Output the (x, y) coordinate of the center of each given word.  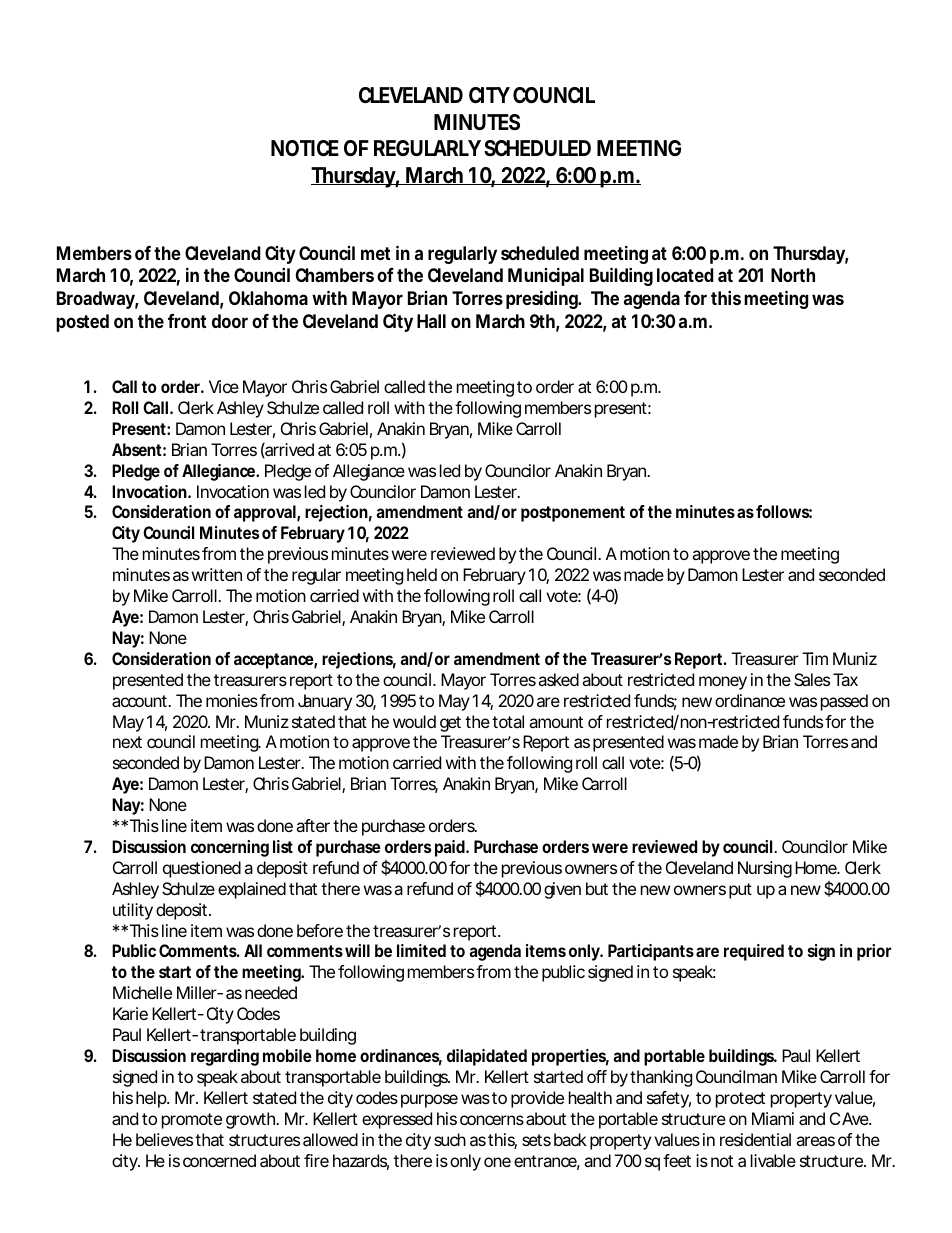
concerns (492, 1120)
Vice (224, 386)
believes (164, 1139)
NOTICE (305, 148)
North (793, 275)
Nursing (765, 869)
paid (450, 848)
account (140, 701)
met (376, 253)
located (685, 275)
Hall (431, 321)
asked (558, 679)
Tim (815, 658)
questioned (202, 869)
